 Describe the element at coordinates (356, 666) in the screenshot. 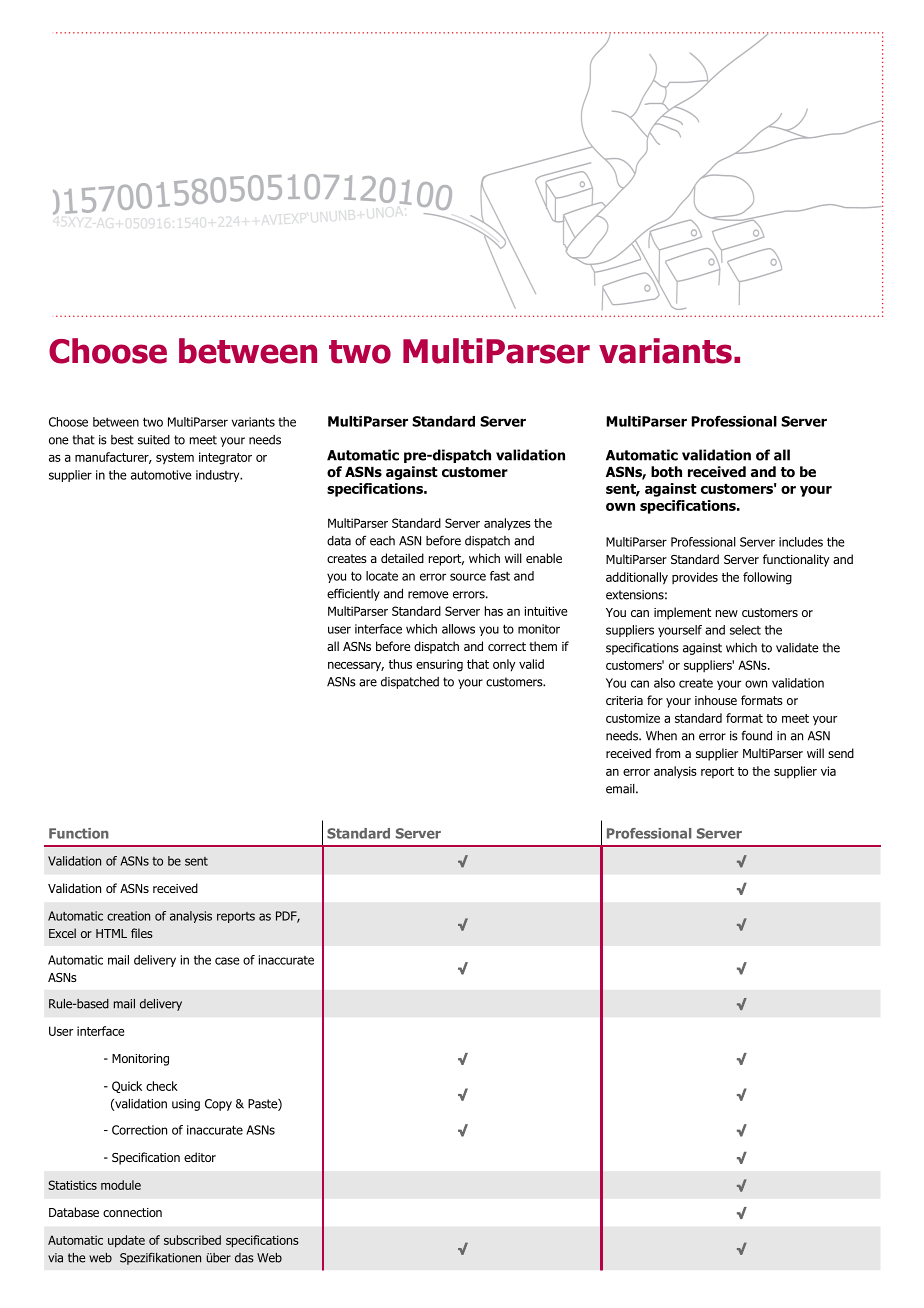

I see `necessary` at that location.
